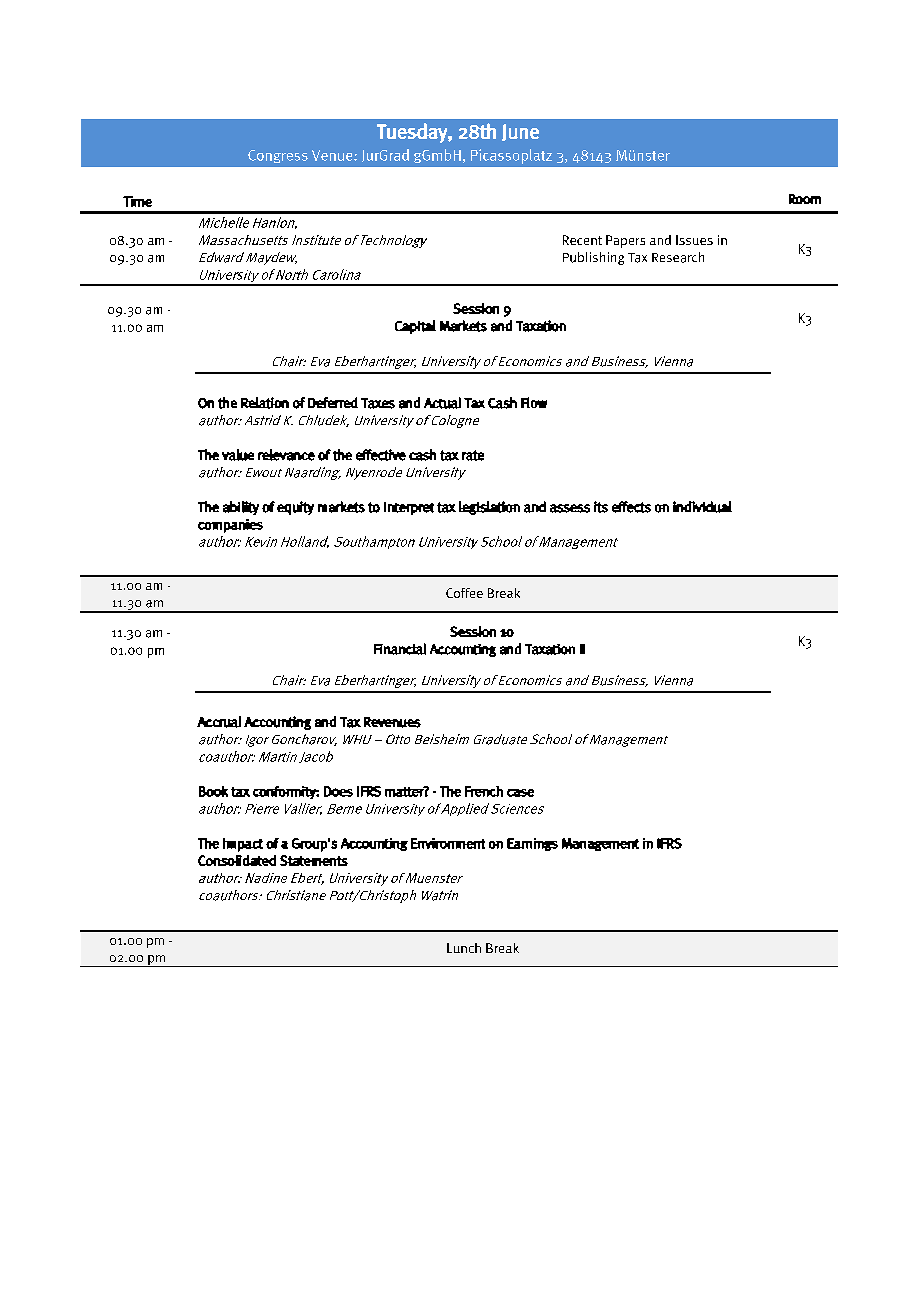 The width and height of the screenshot is (924, 1308). I want to click on individual, so click(702, 507).
